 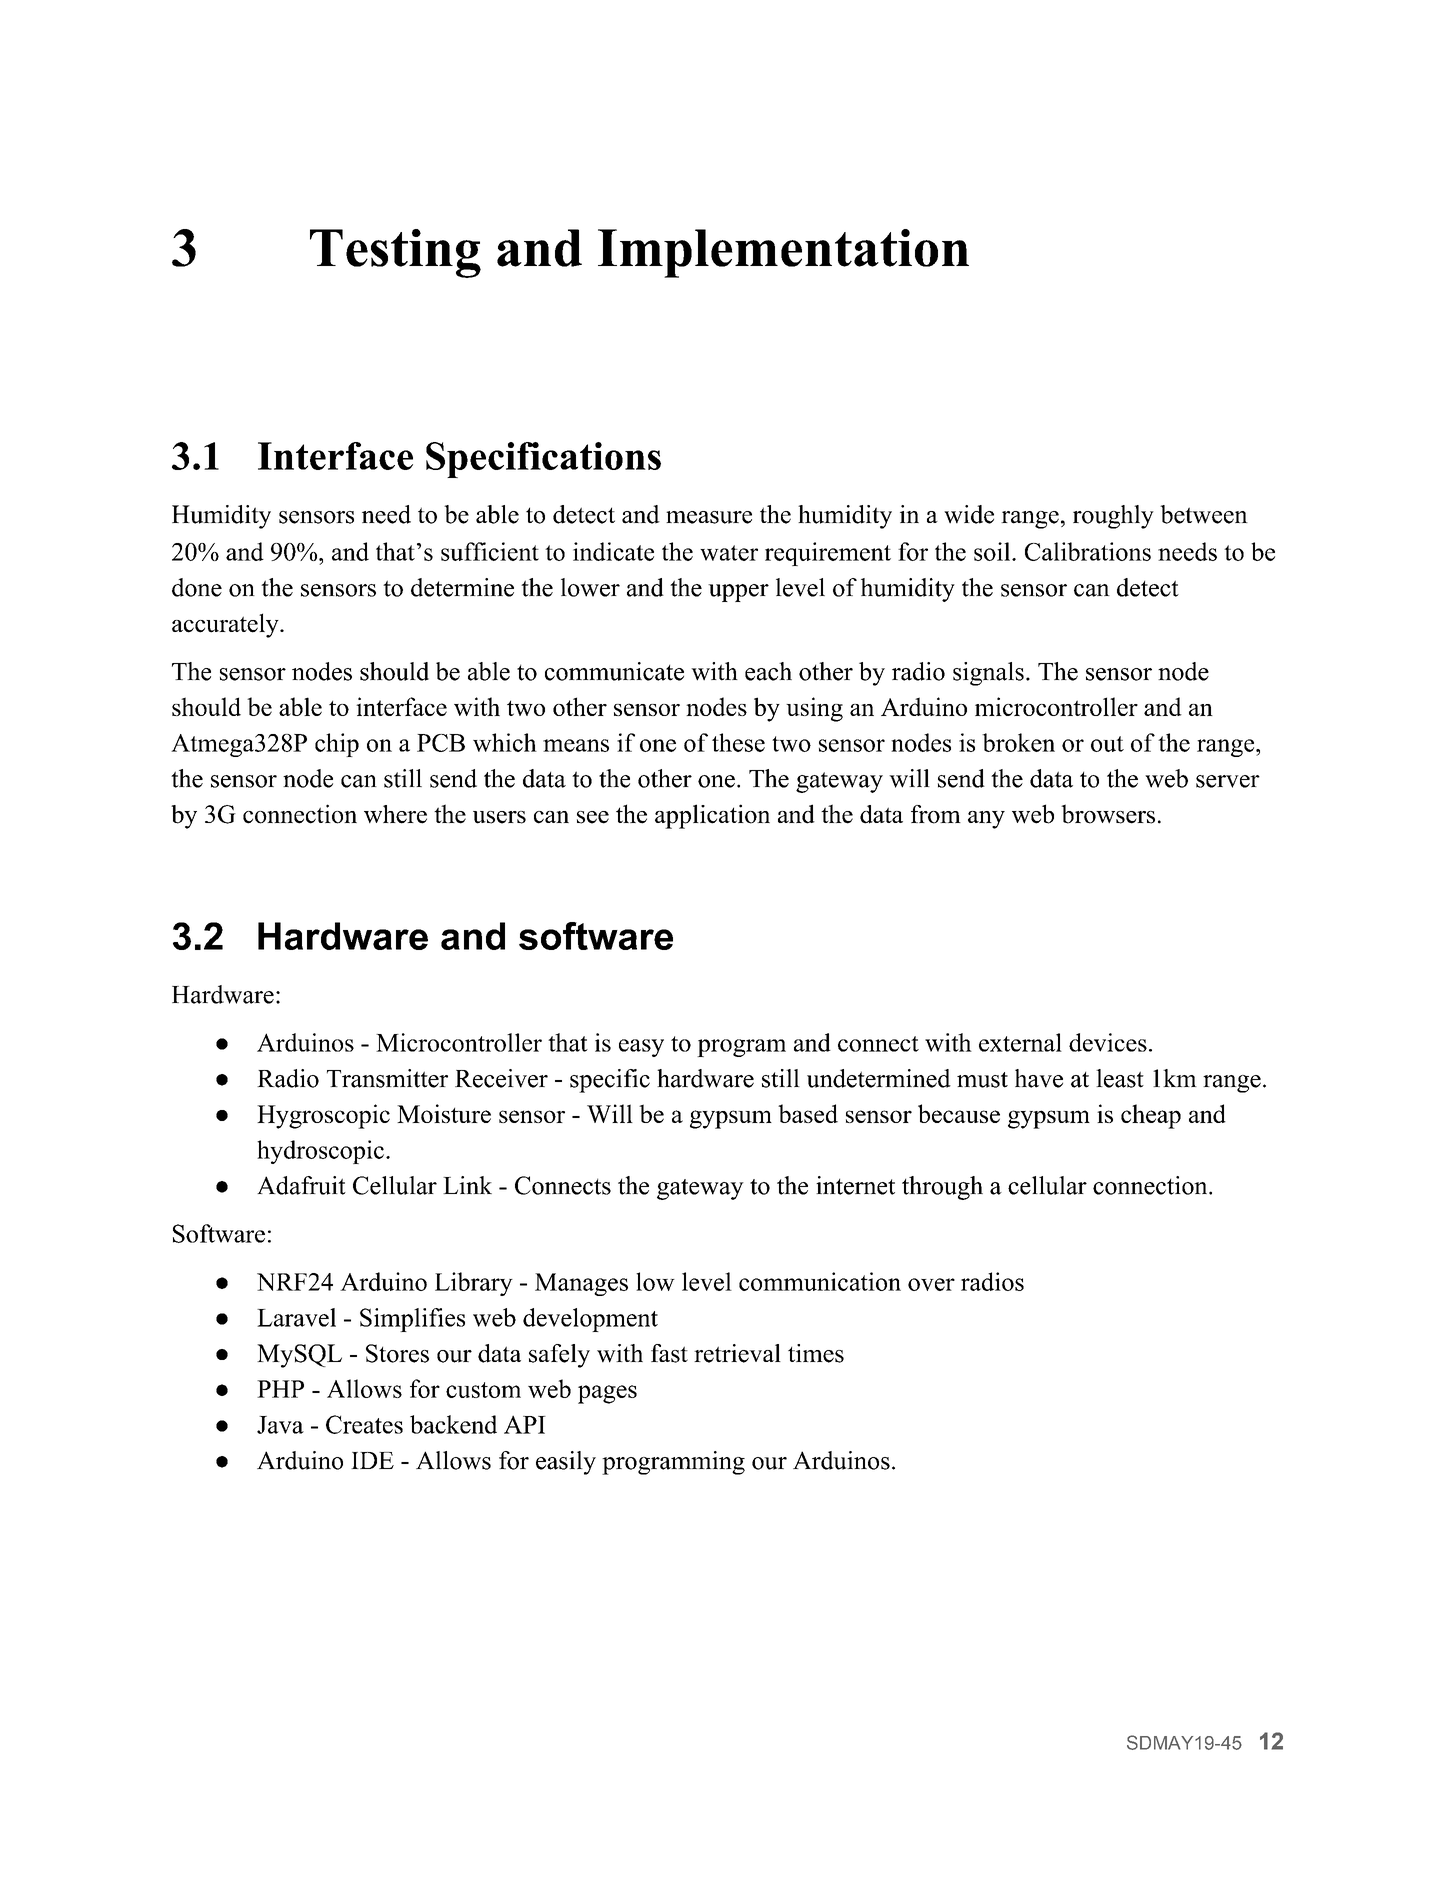 What do you see at coordinates (1113, 517) in the screenshot?
I see `roughly` at bounding box center [1113, 517].
